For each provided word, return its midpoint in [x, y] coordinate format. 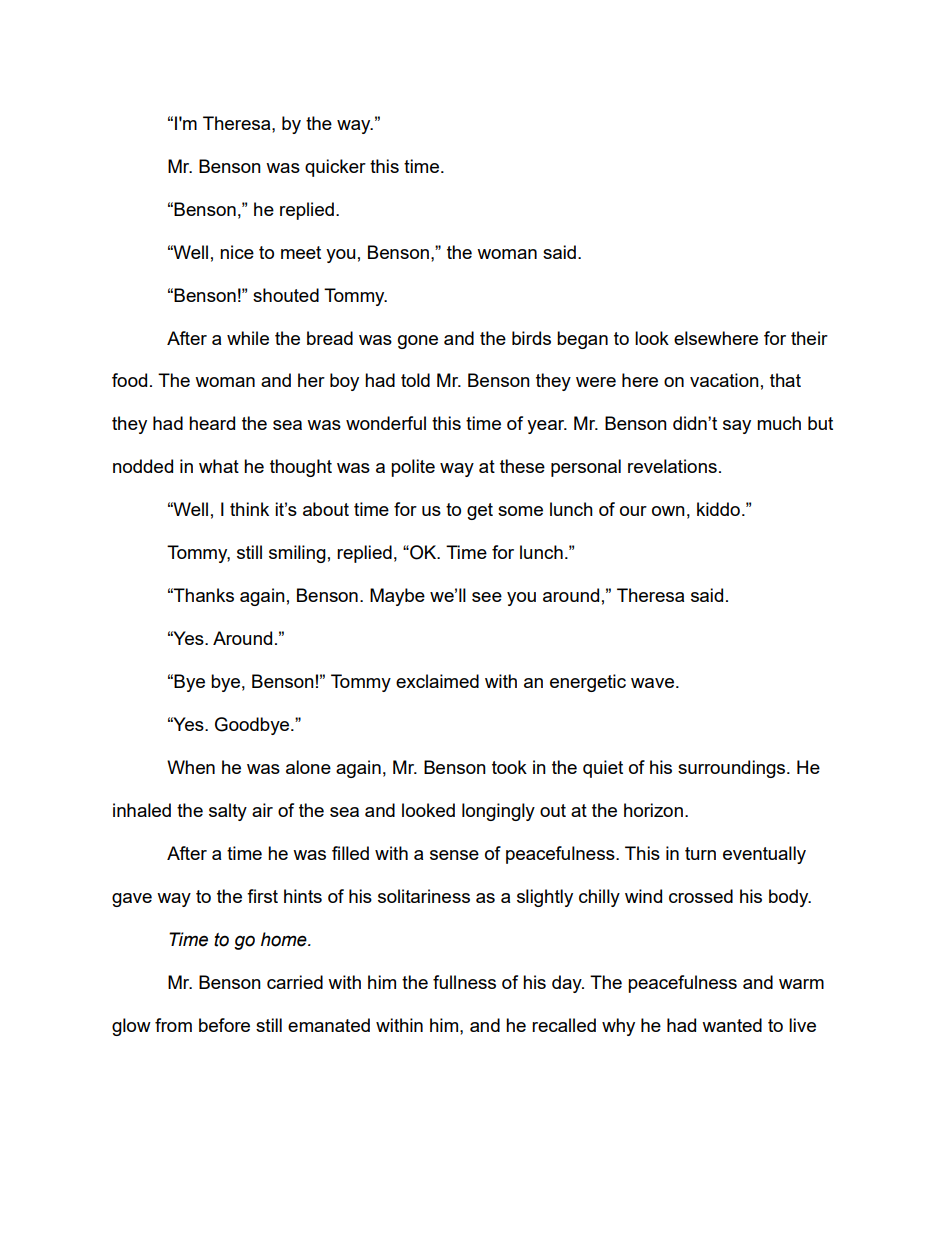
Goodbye [253, 726]
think [249, 509]
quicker [335, 168]
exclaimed [437, 681]
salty [228, 812]
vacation [724, 380]
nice [237, 252]
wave [652, 683]
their [809, 338]
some [520, 511]
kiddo [718, 509]
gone [418, 342]
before [224, 1025]
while [248, 338]
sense [454, 855]
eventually [764, 855]
